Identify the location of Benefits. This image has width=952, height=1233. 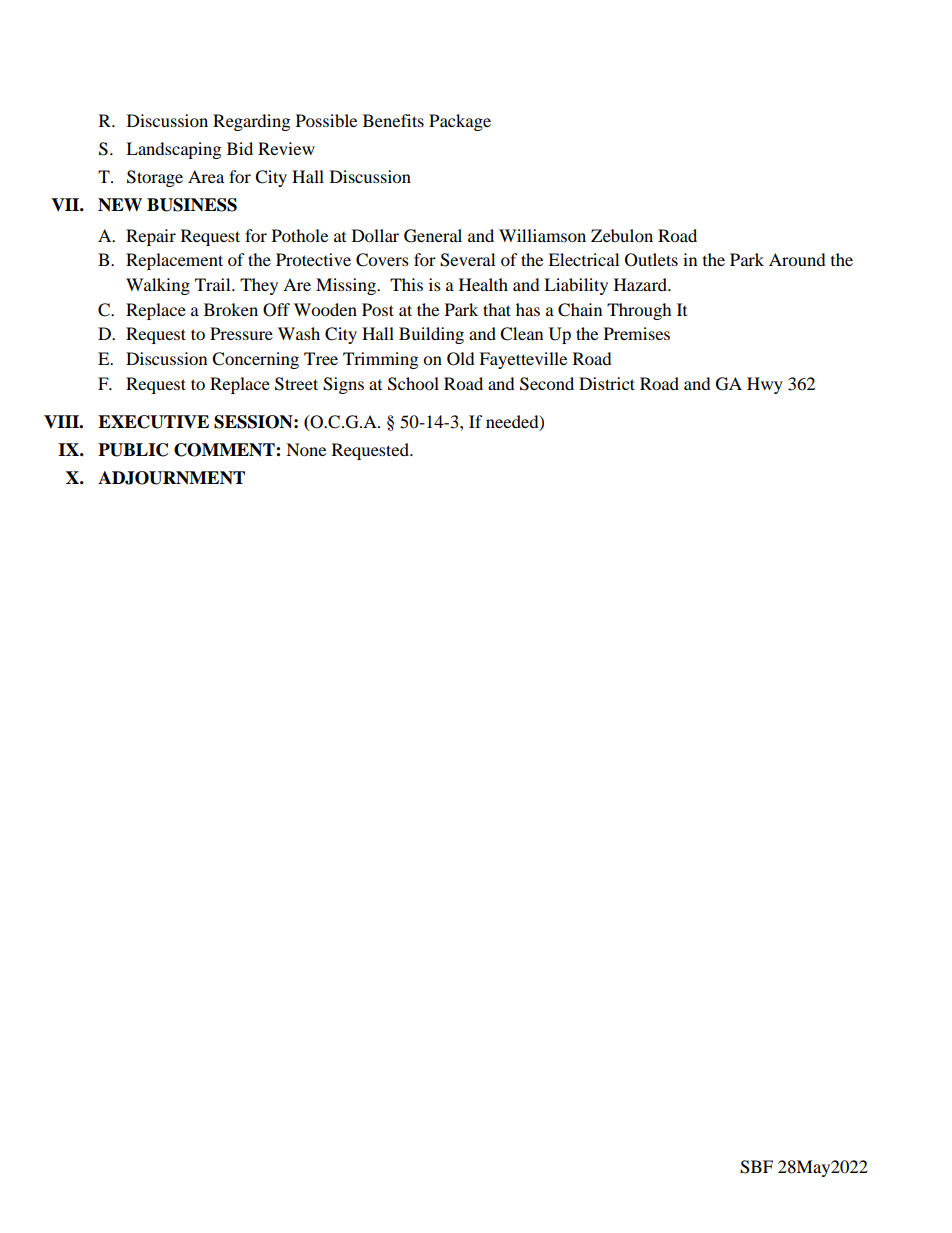
(393, 120).
